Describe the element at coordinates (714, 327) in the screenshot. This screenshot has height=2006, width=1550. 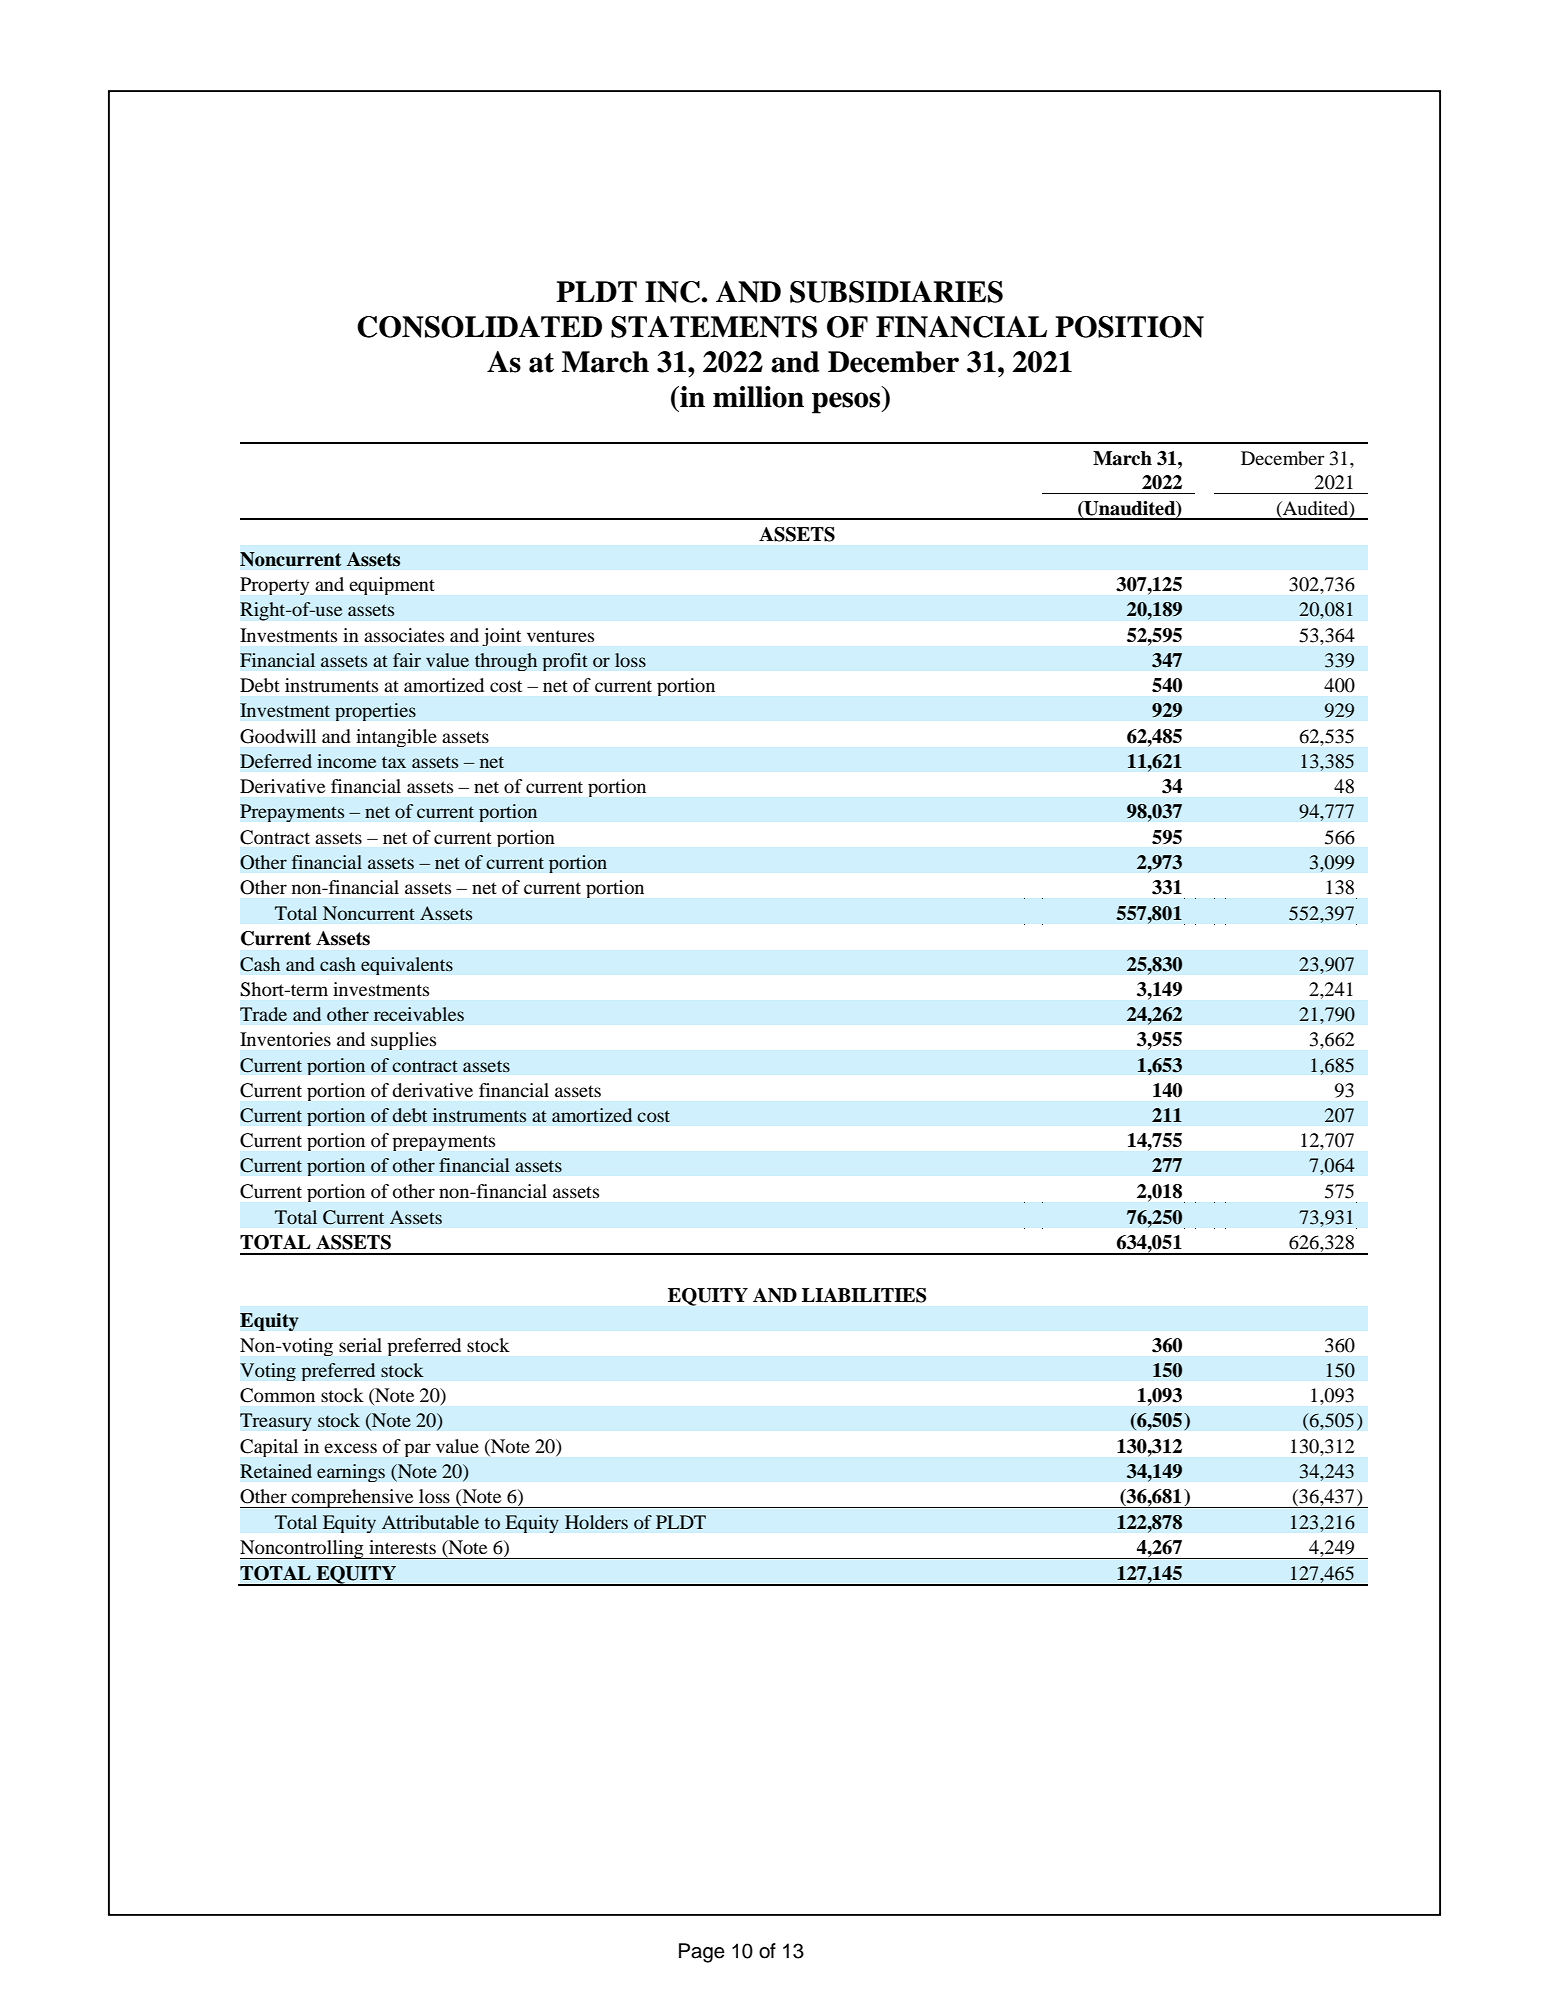
I see `STATEMENTS` at that location.
